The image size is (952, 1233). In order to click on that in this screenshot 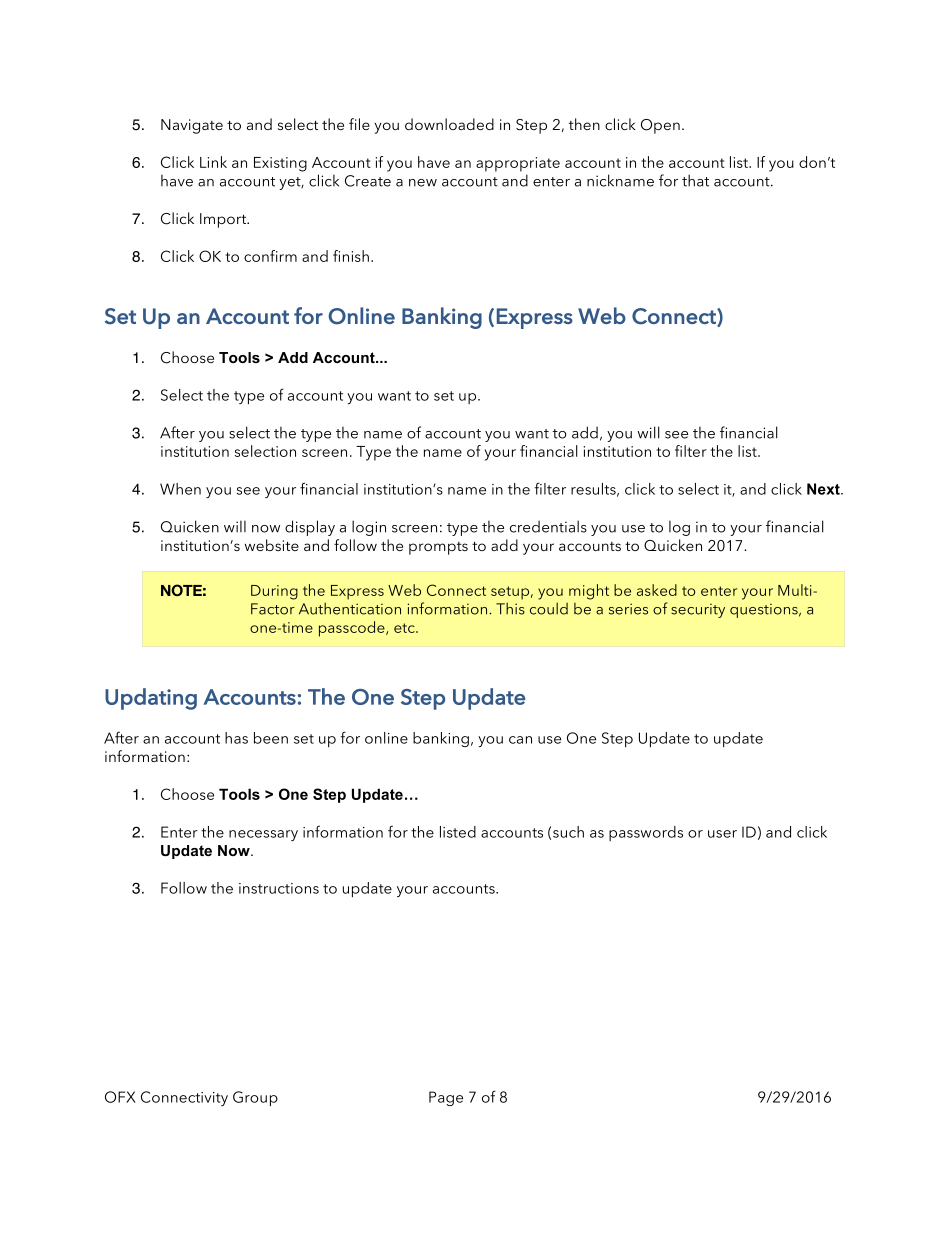, I will do `click(695, 180)`.
